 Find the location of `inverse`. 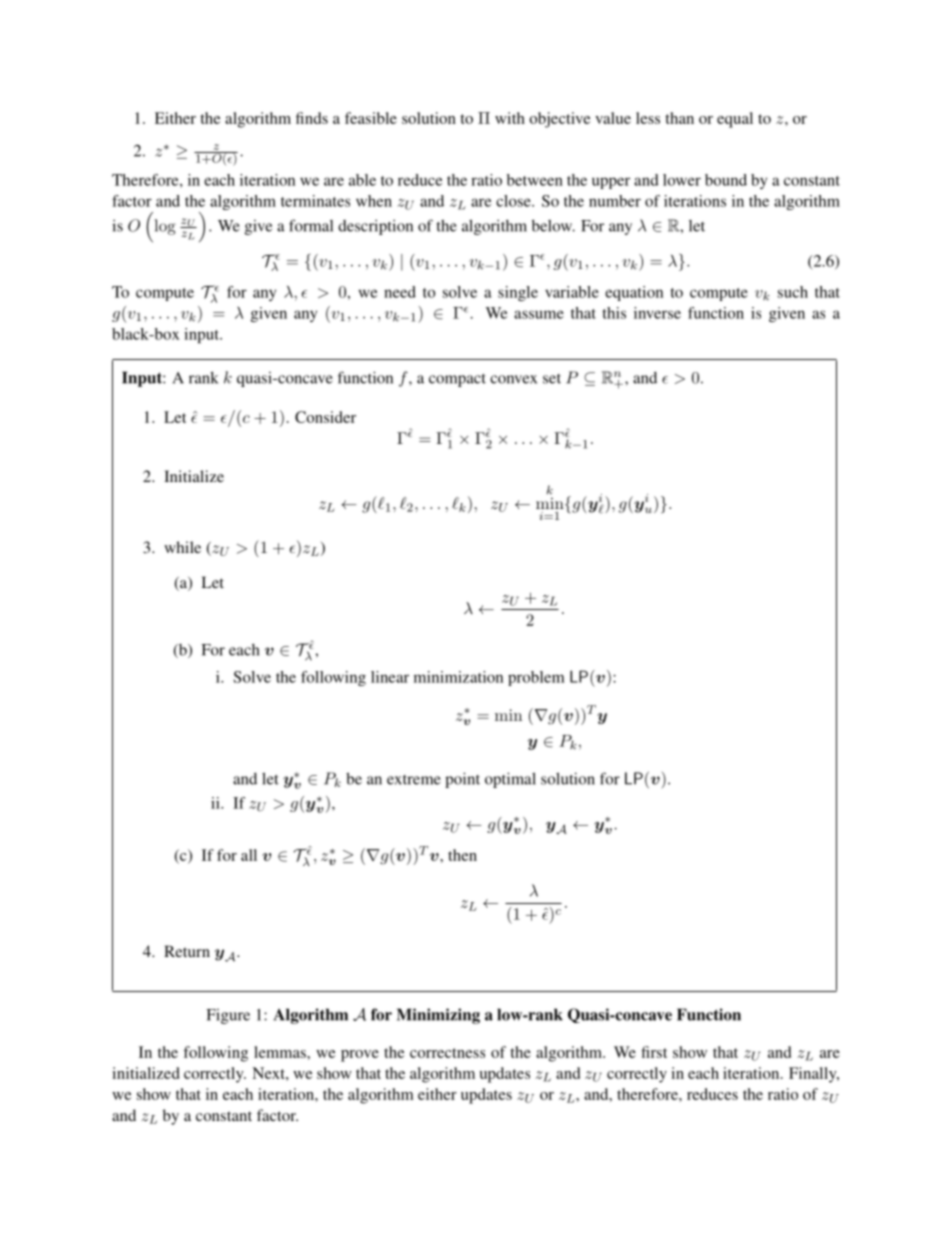

inverse is located at coordinates (657, 313).
